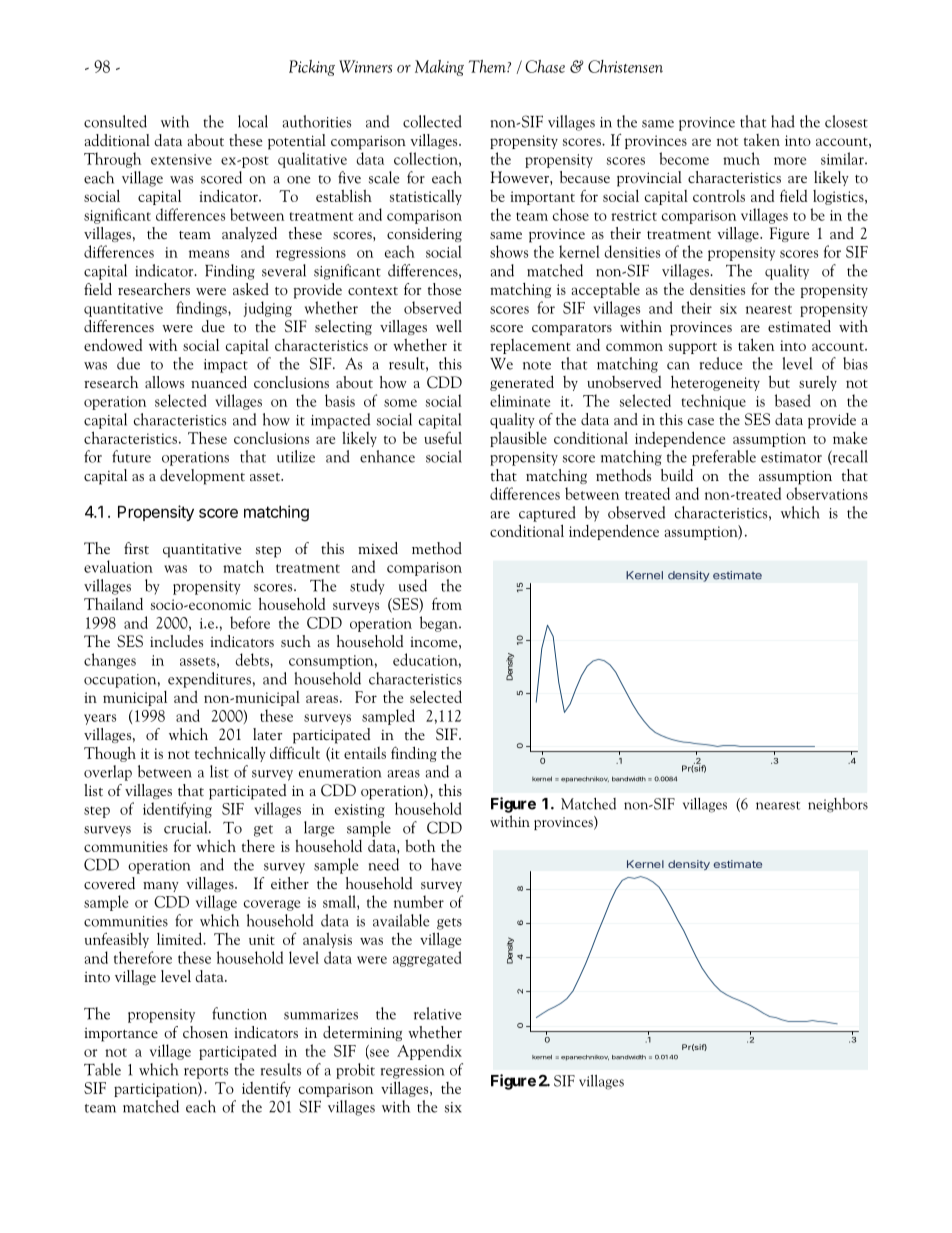 The width and height of the page is (952, 1233). Describe the element at coordinates (488, 66) in the page. I see `Them` at that location.
